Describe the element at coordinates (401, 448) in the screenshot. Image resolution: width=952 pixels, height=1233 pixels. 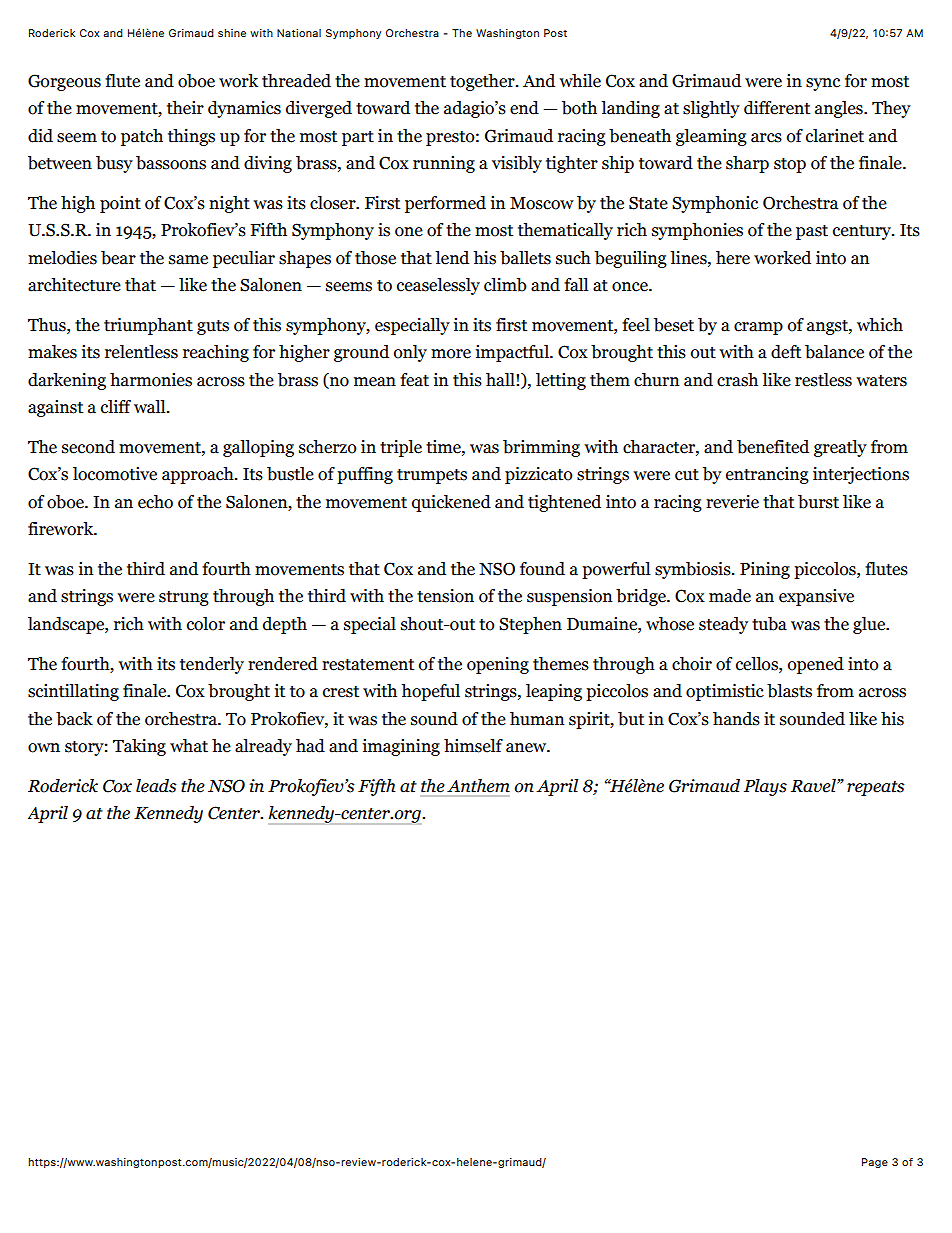
I see `triple` at that location.
